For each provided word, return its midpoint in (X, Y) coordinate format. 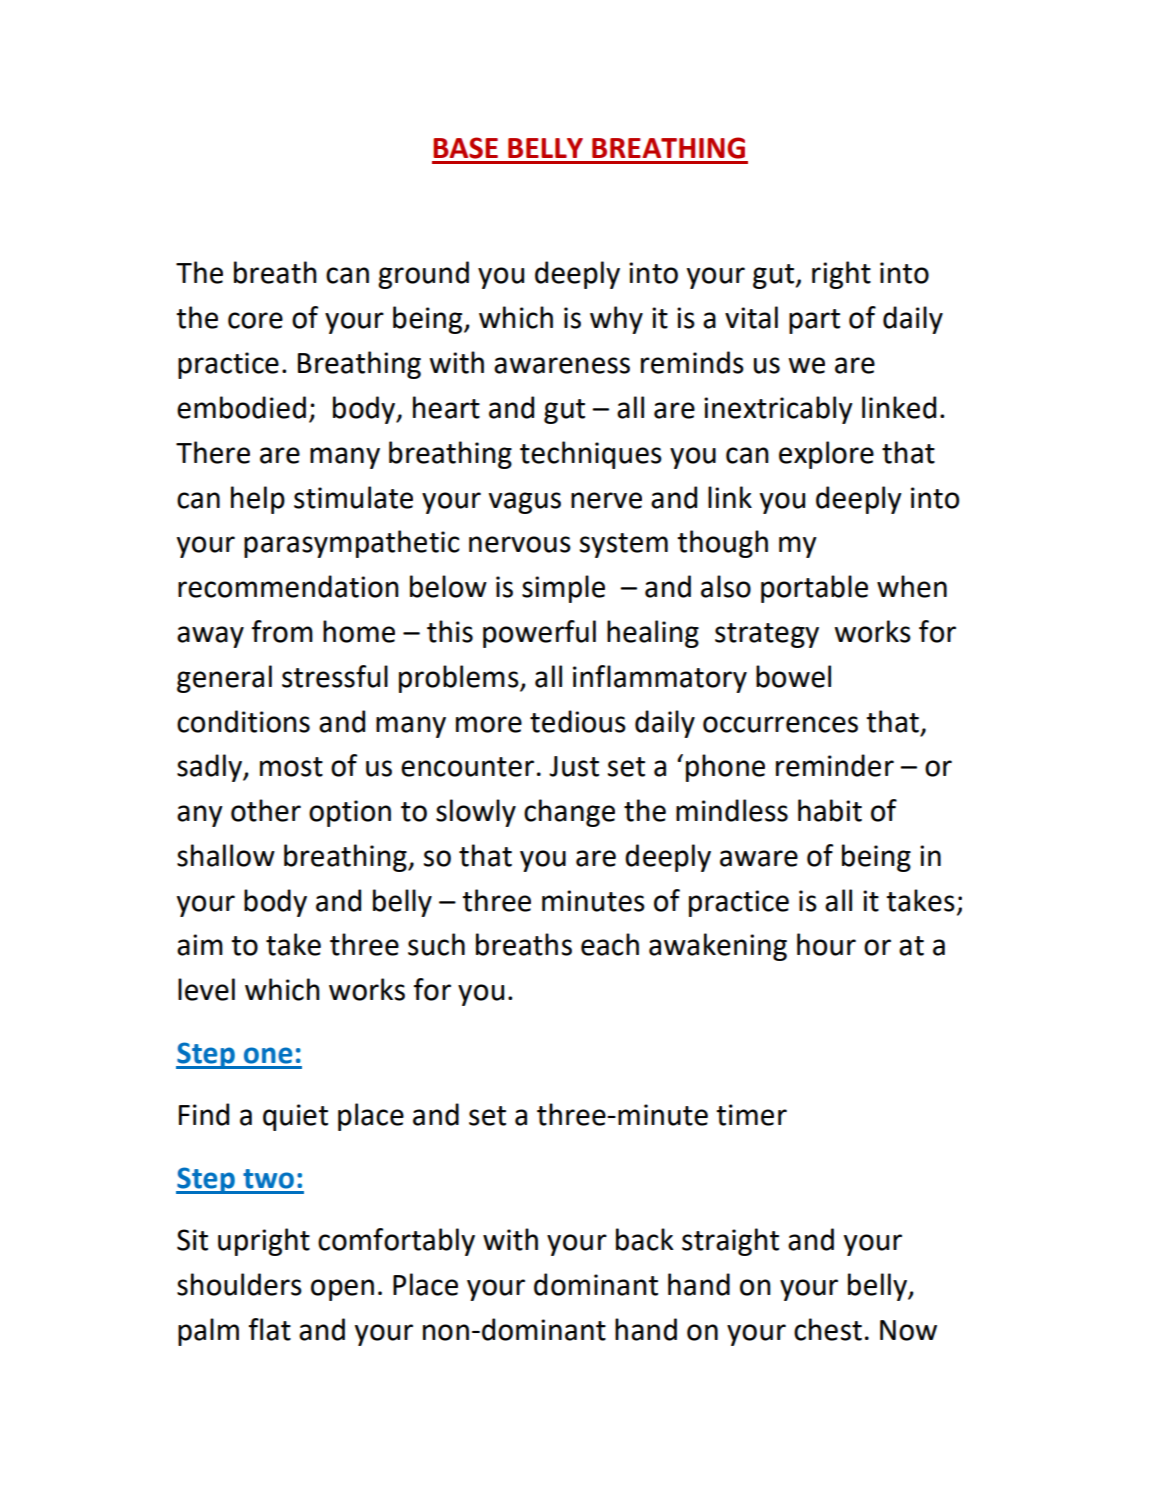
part (814, 321)
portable (814, 589)
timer (751, 1115)
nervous (520, 544)
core (255, 320)
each (610, 944)
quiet (295, 1117)
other (266, 810)
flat (270, 1329)
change (569, 813)
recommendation (288, 586)
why (616, 320)
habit (830, 810)
